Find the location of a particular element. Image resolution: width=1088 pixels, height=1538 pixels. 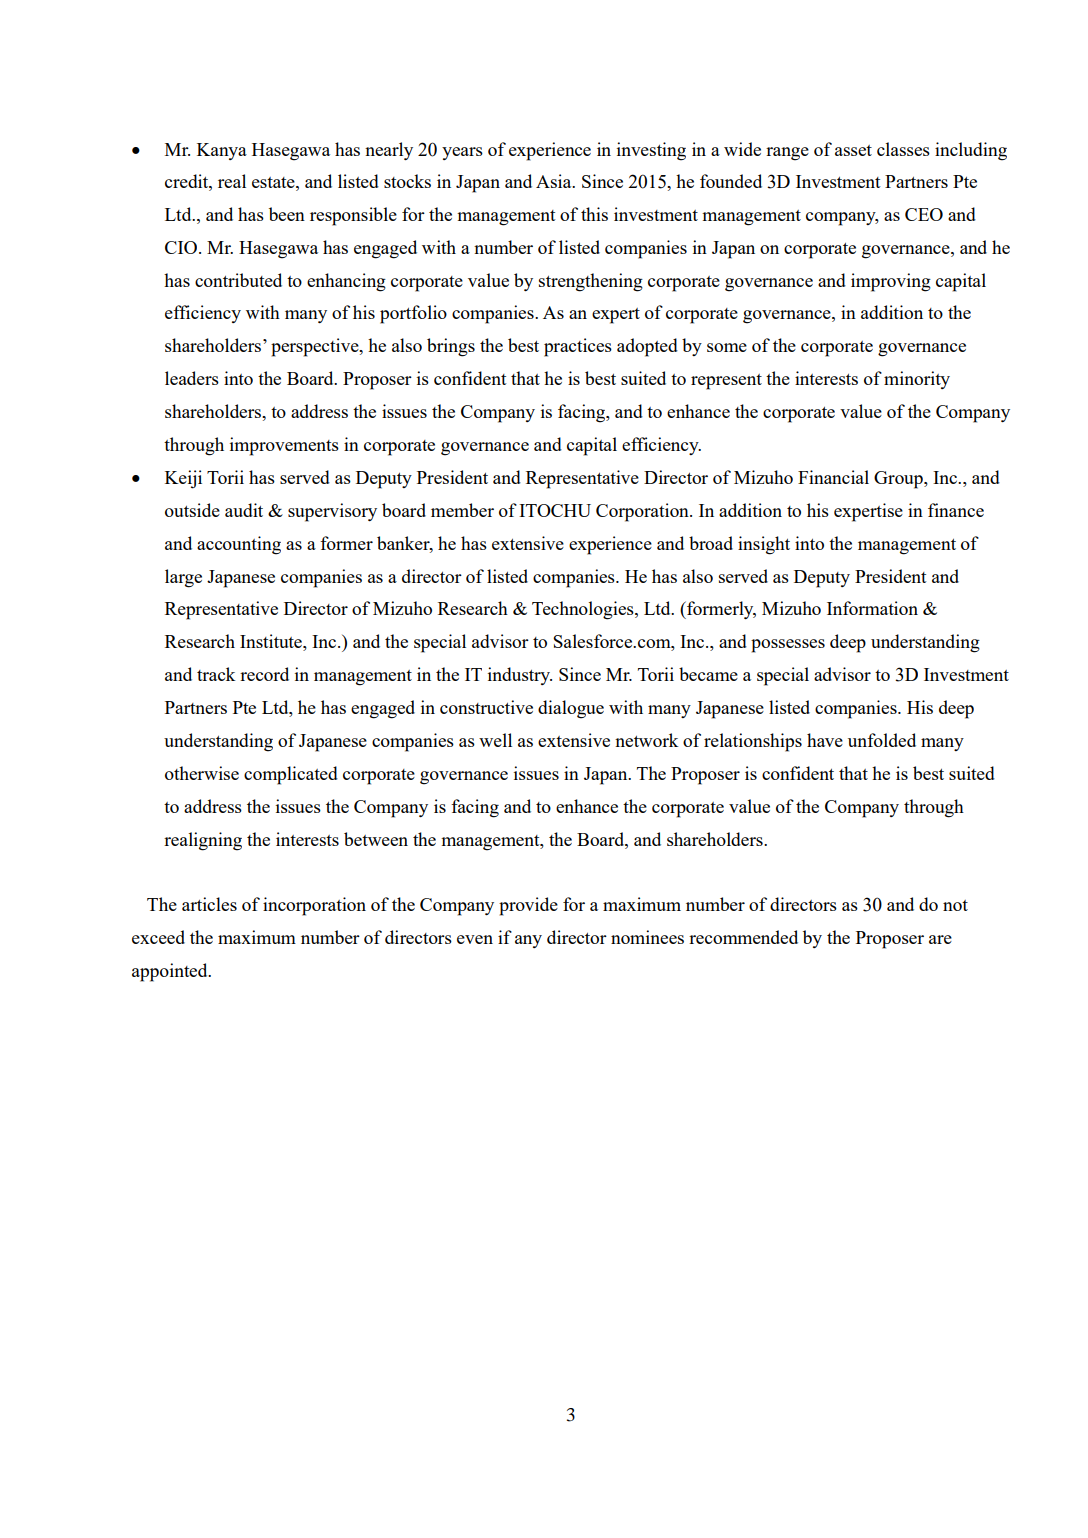

Information is located at coordinates (872, 608).
